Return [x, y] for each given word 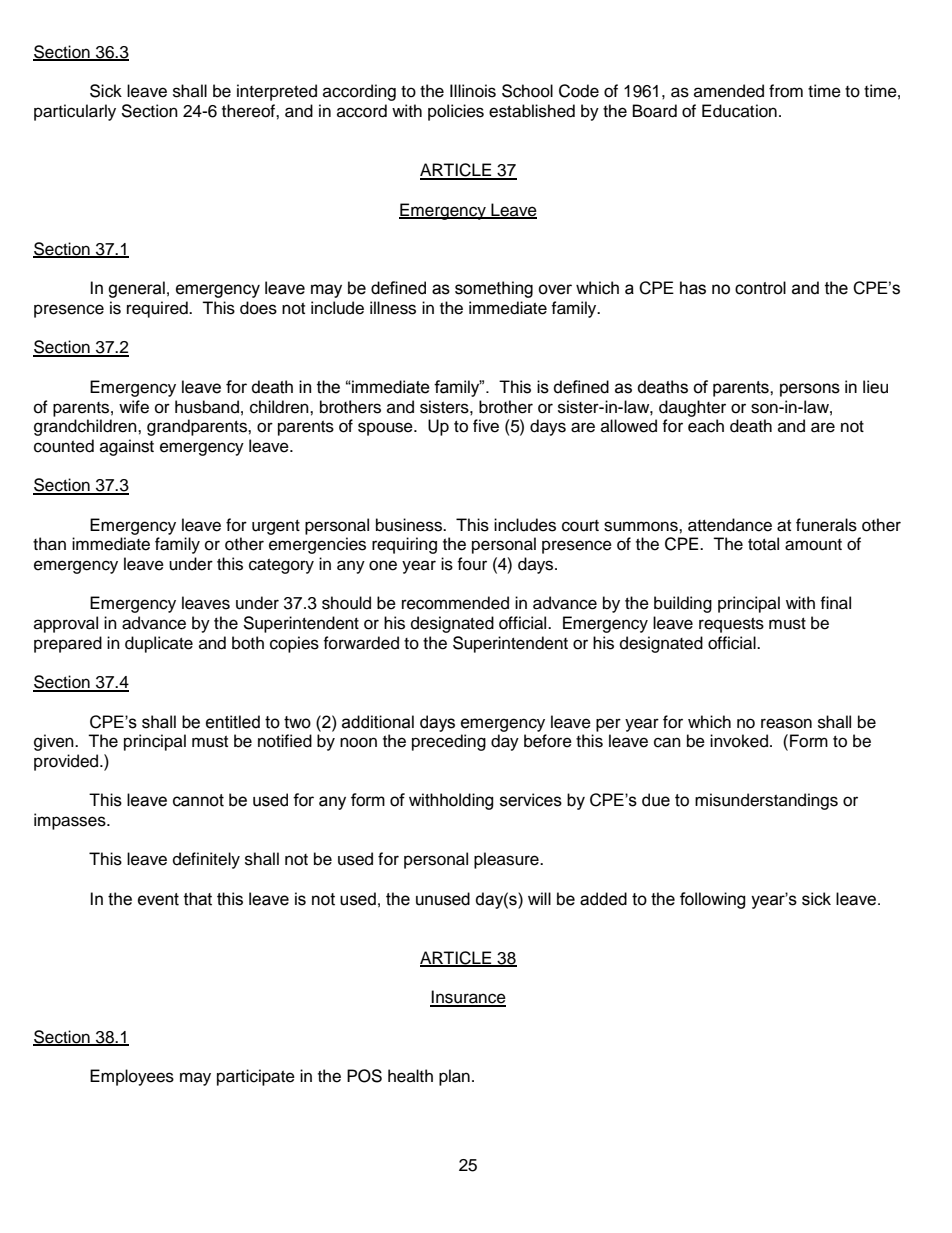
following [713, 900]
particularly [75, 112]
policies [456, 112]
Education [739, 111]
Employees [132, 1077]
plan [454, 1077]
